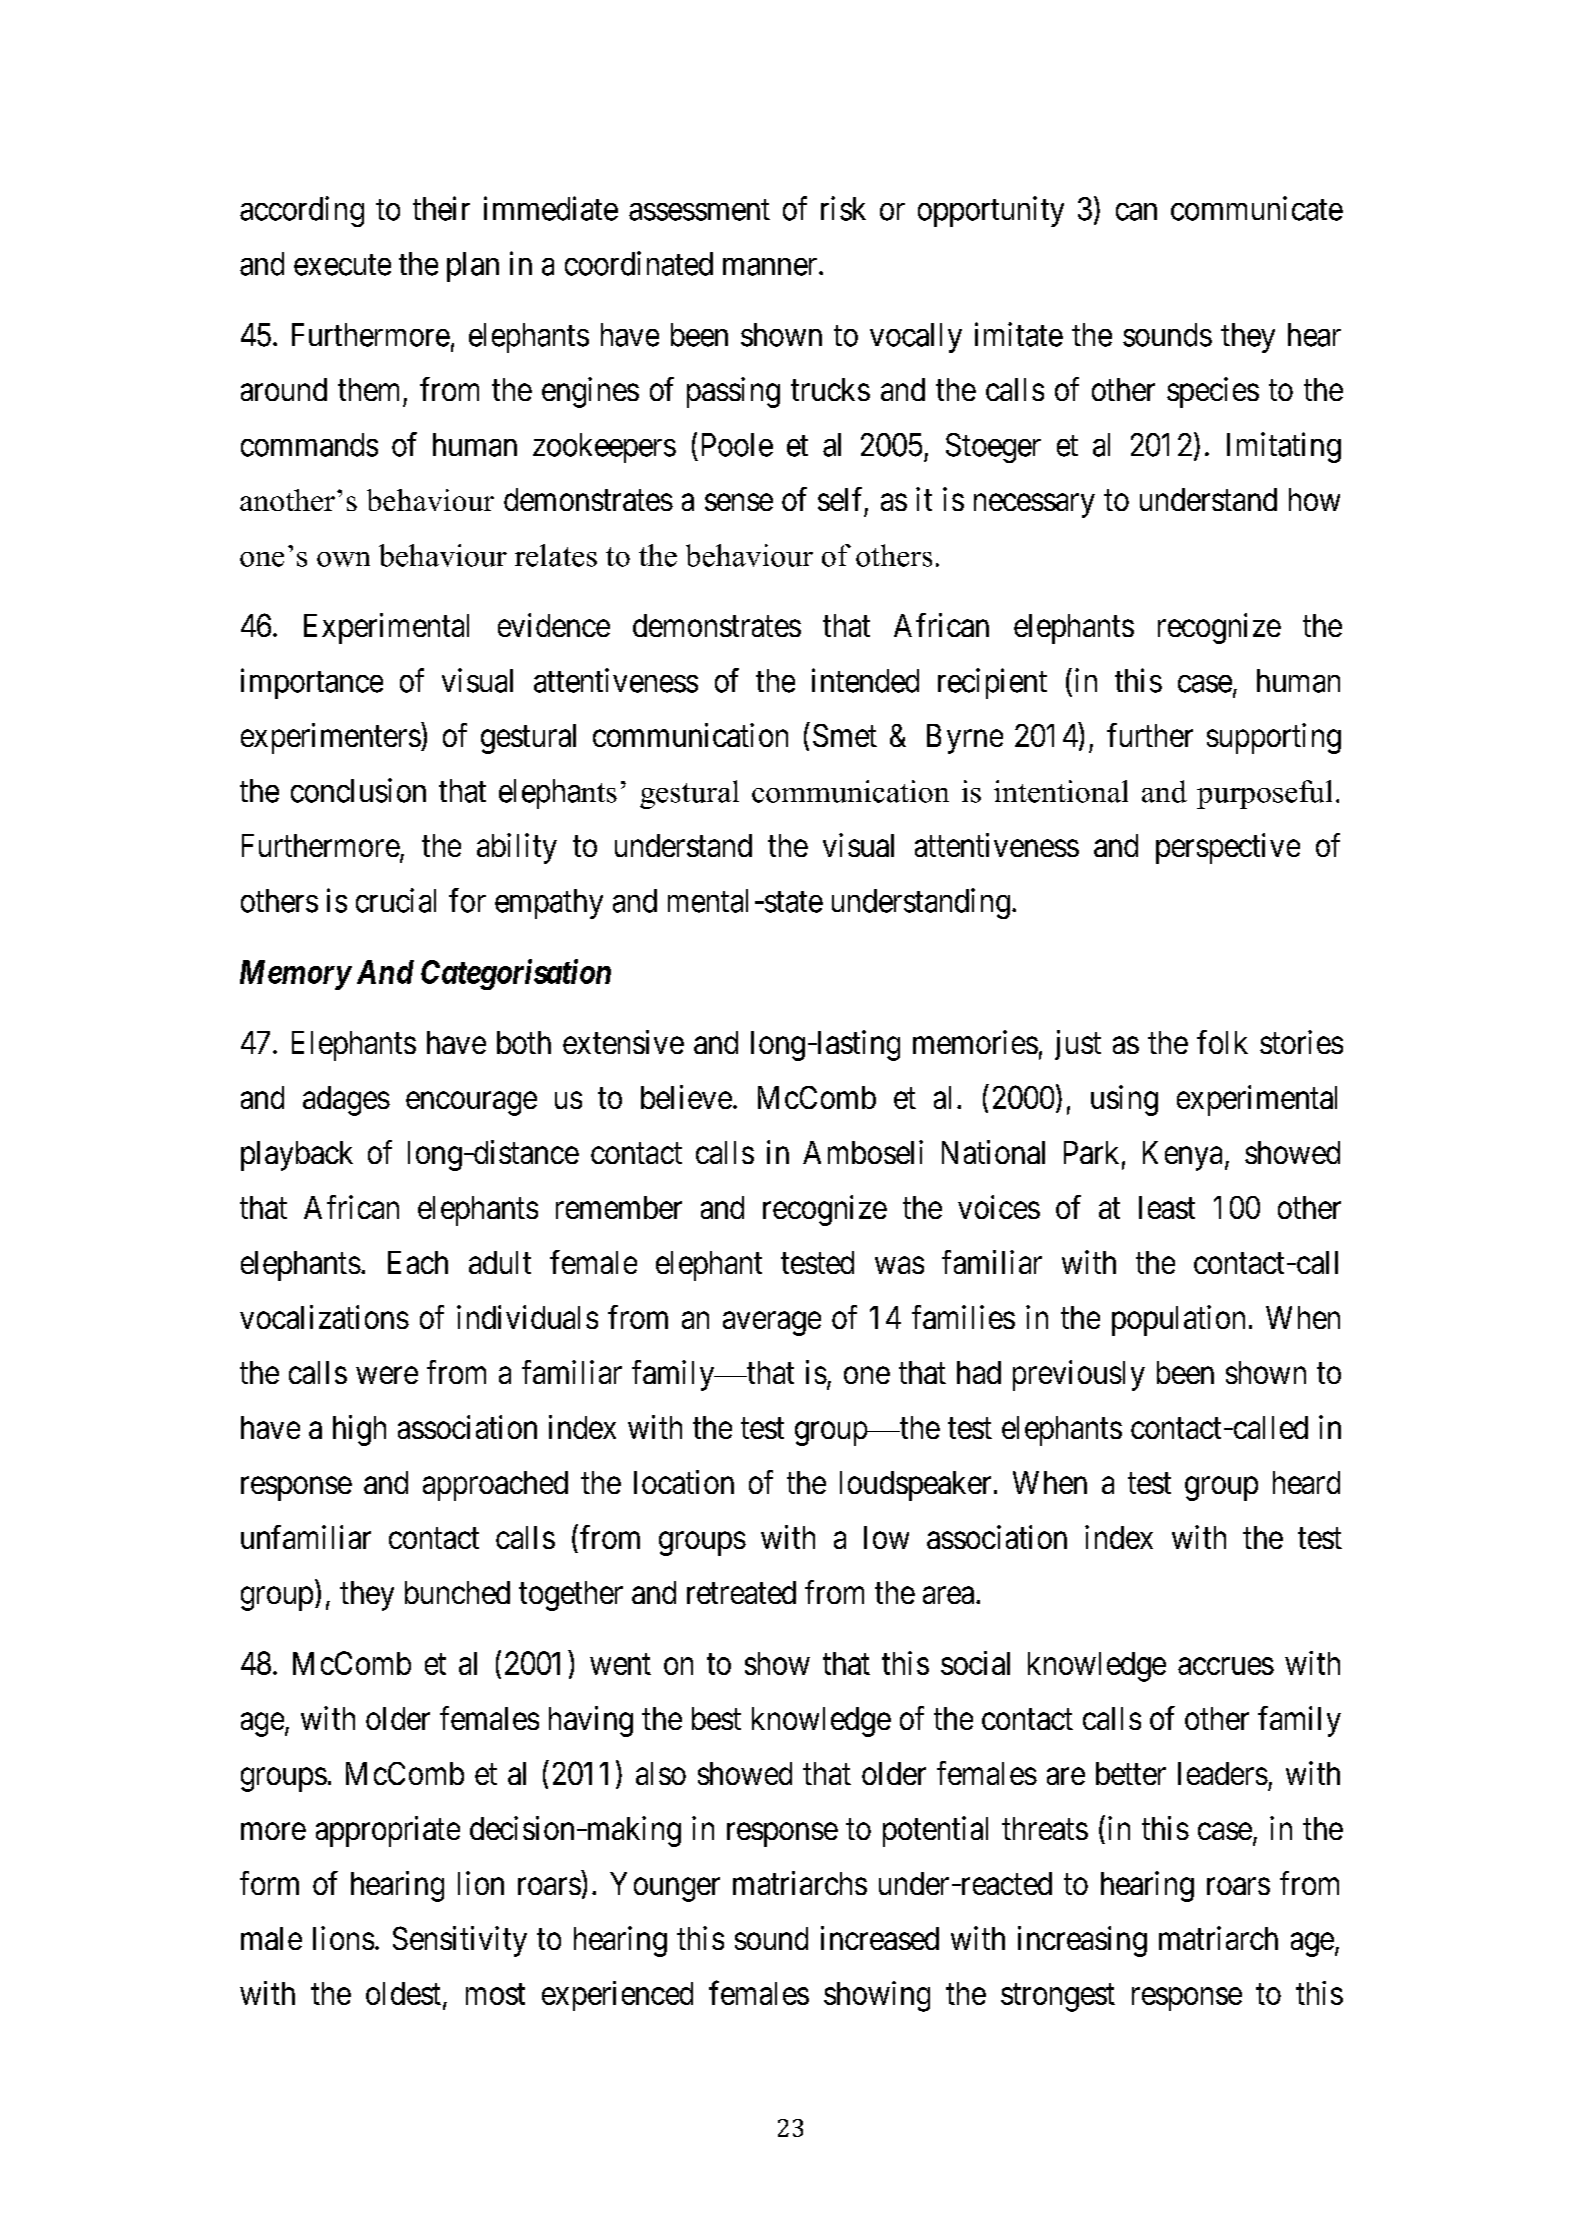 This document has height=2237, width=1581. Describe the element at coordinates (457, 1592) in the document. I see `bunched` at that location.
